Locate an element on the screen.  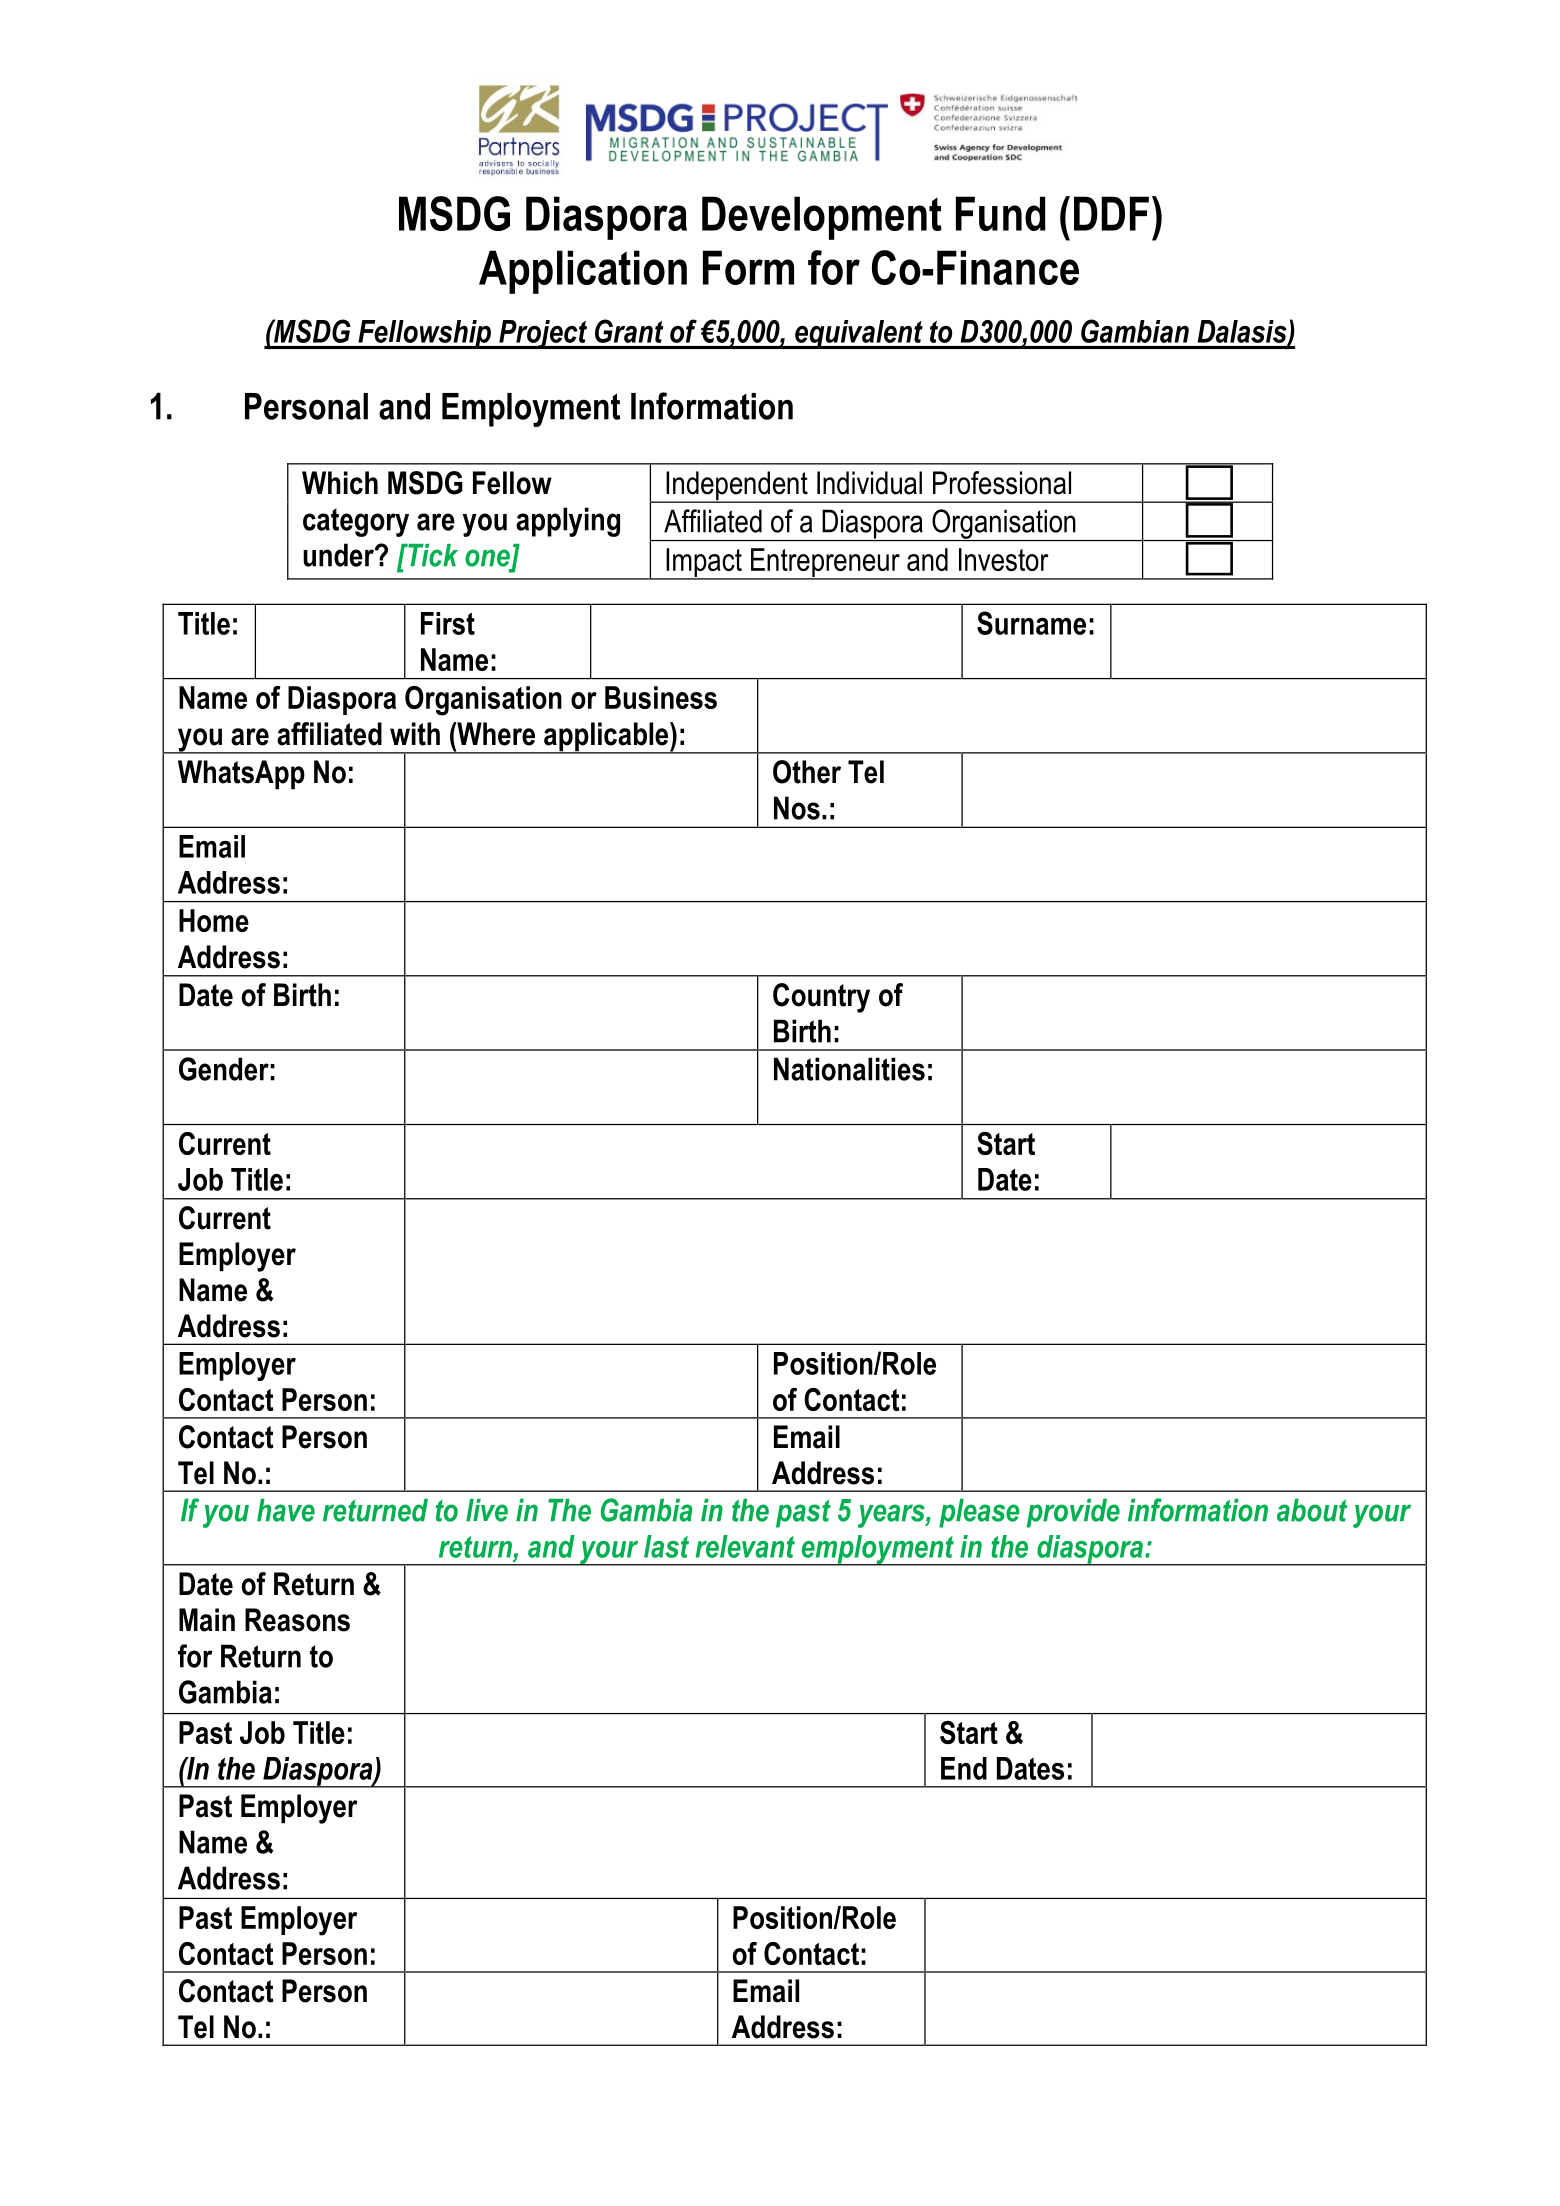
Country is located at coordinates (821, 998).
